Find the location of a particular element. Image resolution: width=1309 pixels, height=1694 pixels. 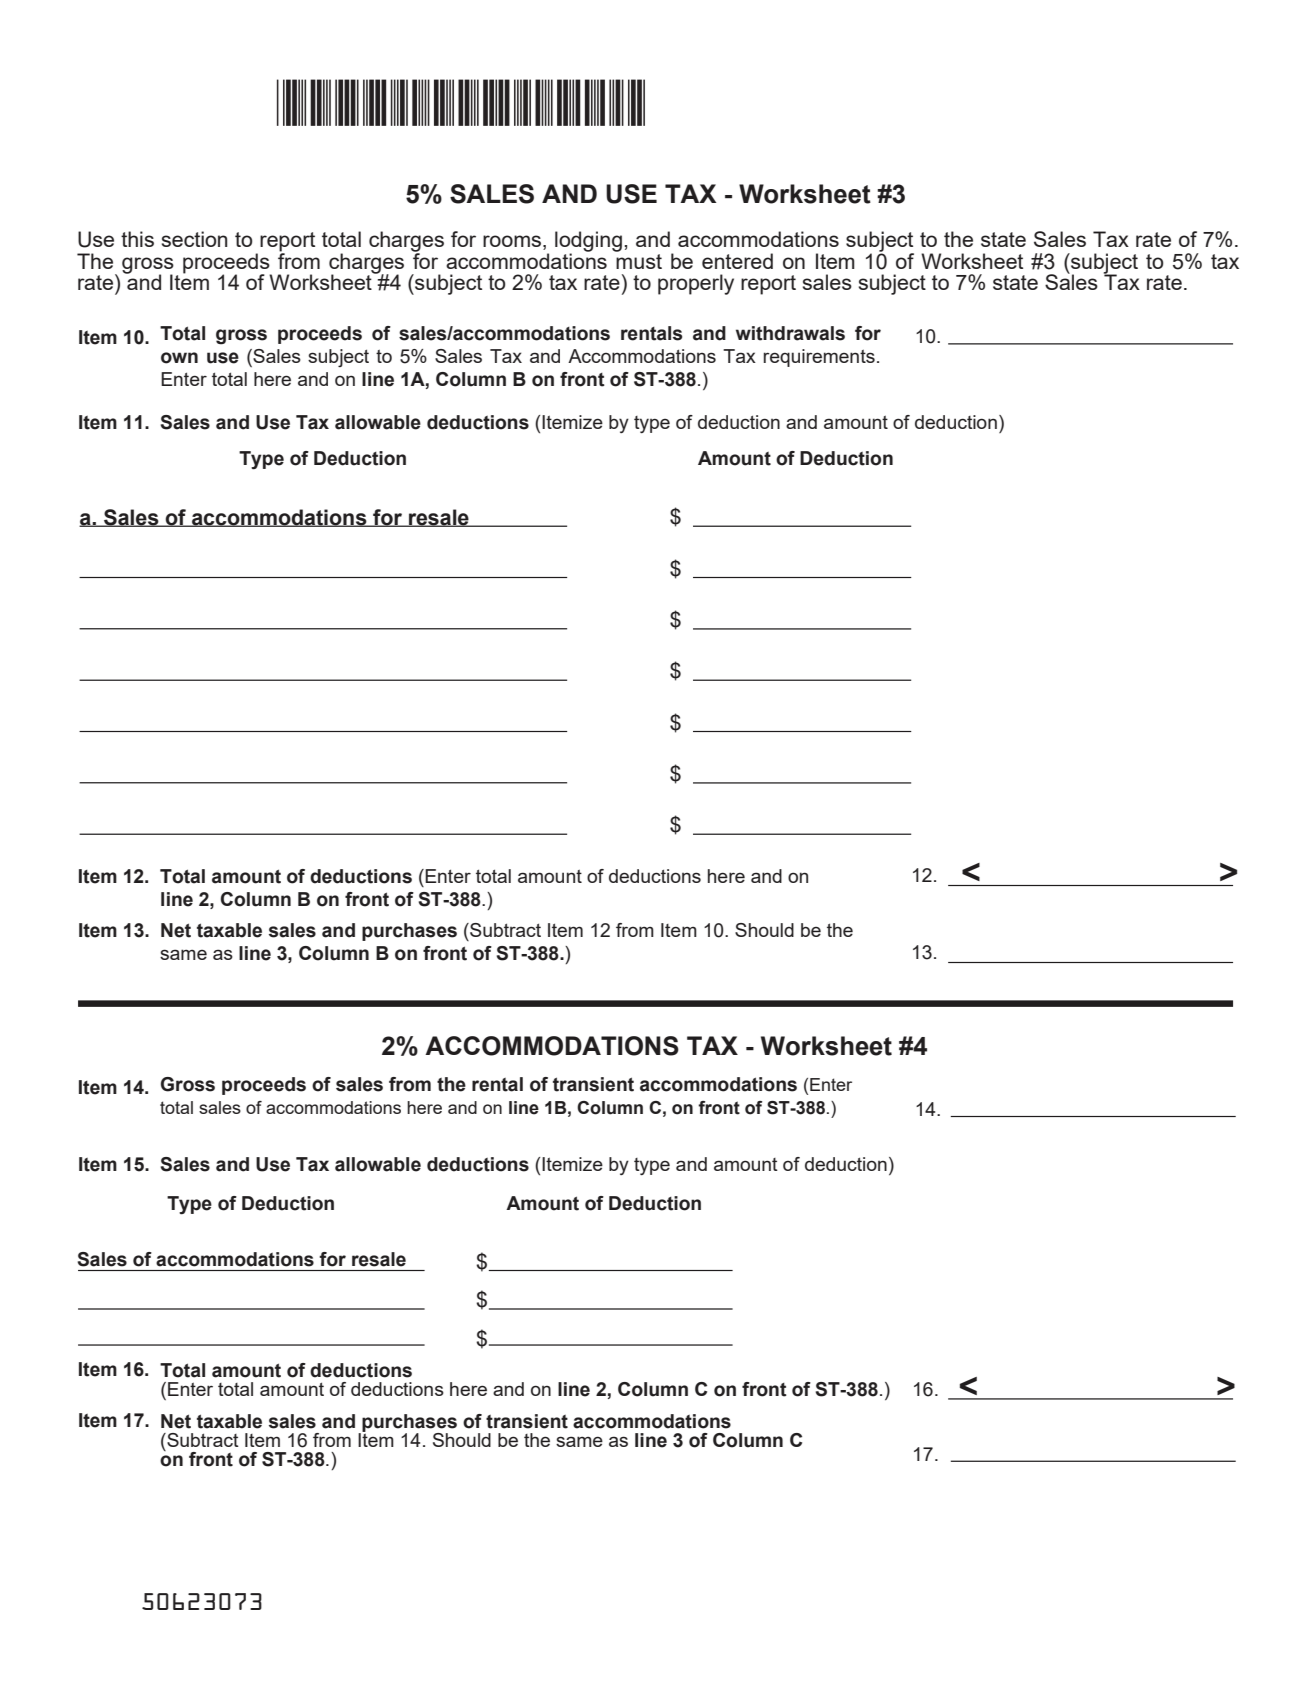

must is located at coordinates (638, 260).
